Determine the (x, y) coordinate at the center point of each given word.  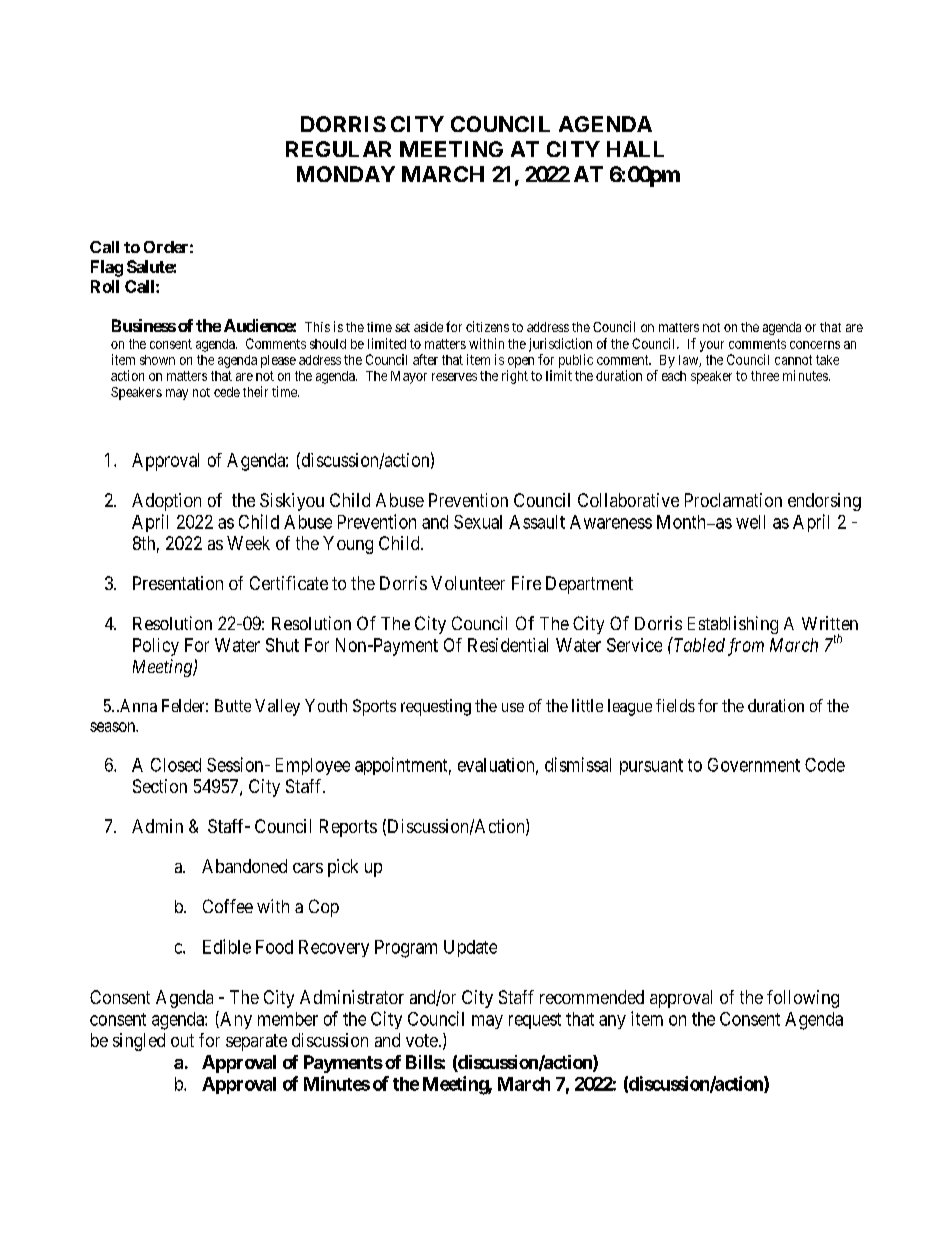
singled (139, 1042)
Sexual (478, 522)
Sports (374, 707)
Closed (176, 765)
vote (422, 1040)
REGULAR (338, 149)
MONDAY (346, 174)
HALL (635, 149)
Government (754, 765)
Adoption (166, 502)
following (803, 999)
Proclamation (733, 500)
